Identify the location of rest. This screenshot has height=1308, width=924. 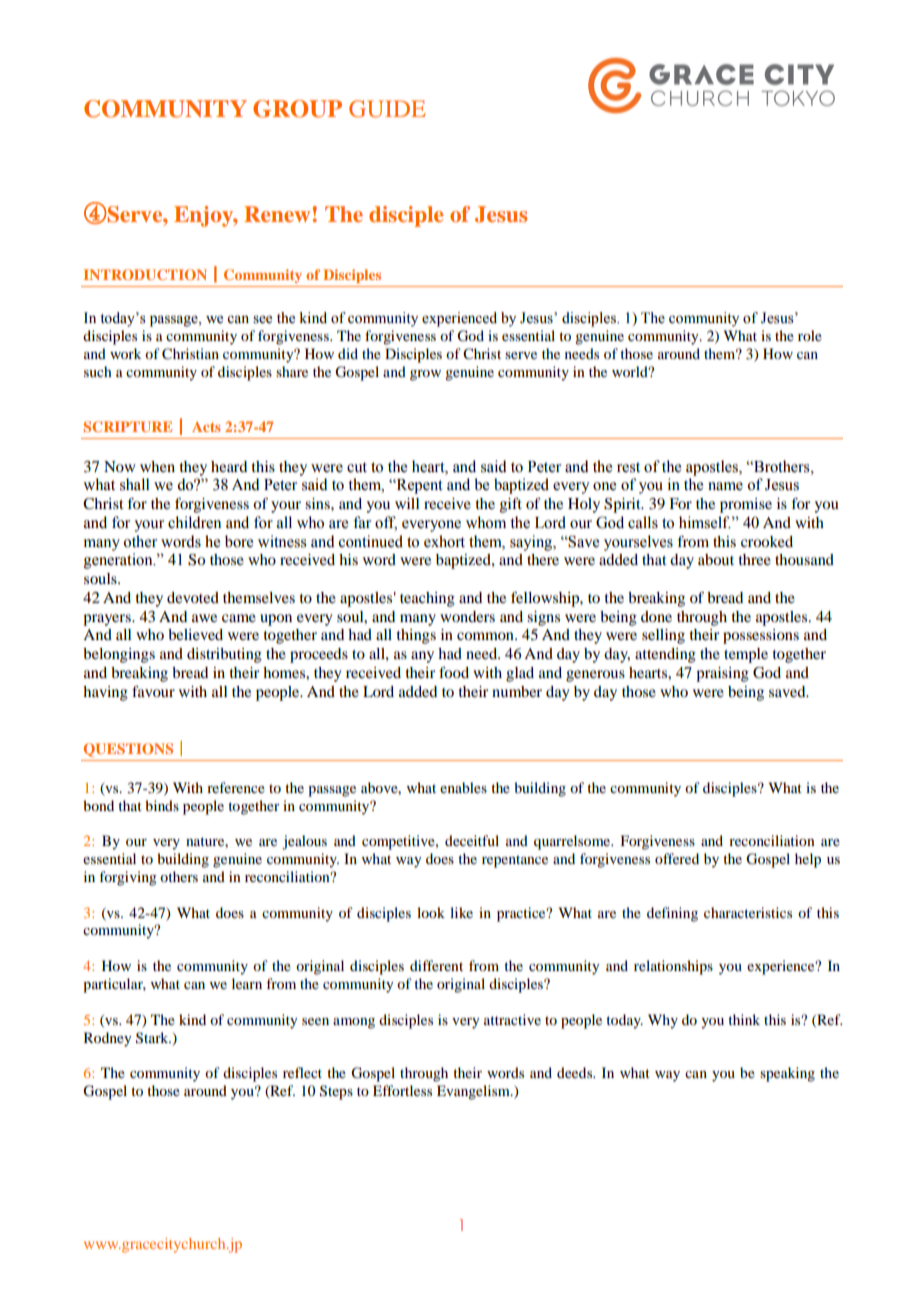
(628, 467).
